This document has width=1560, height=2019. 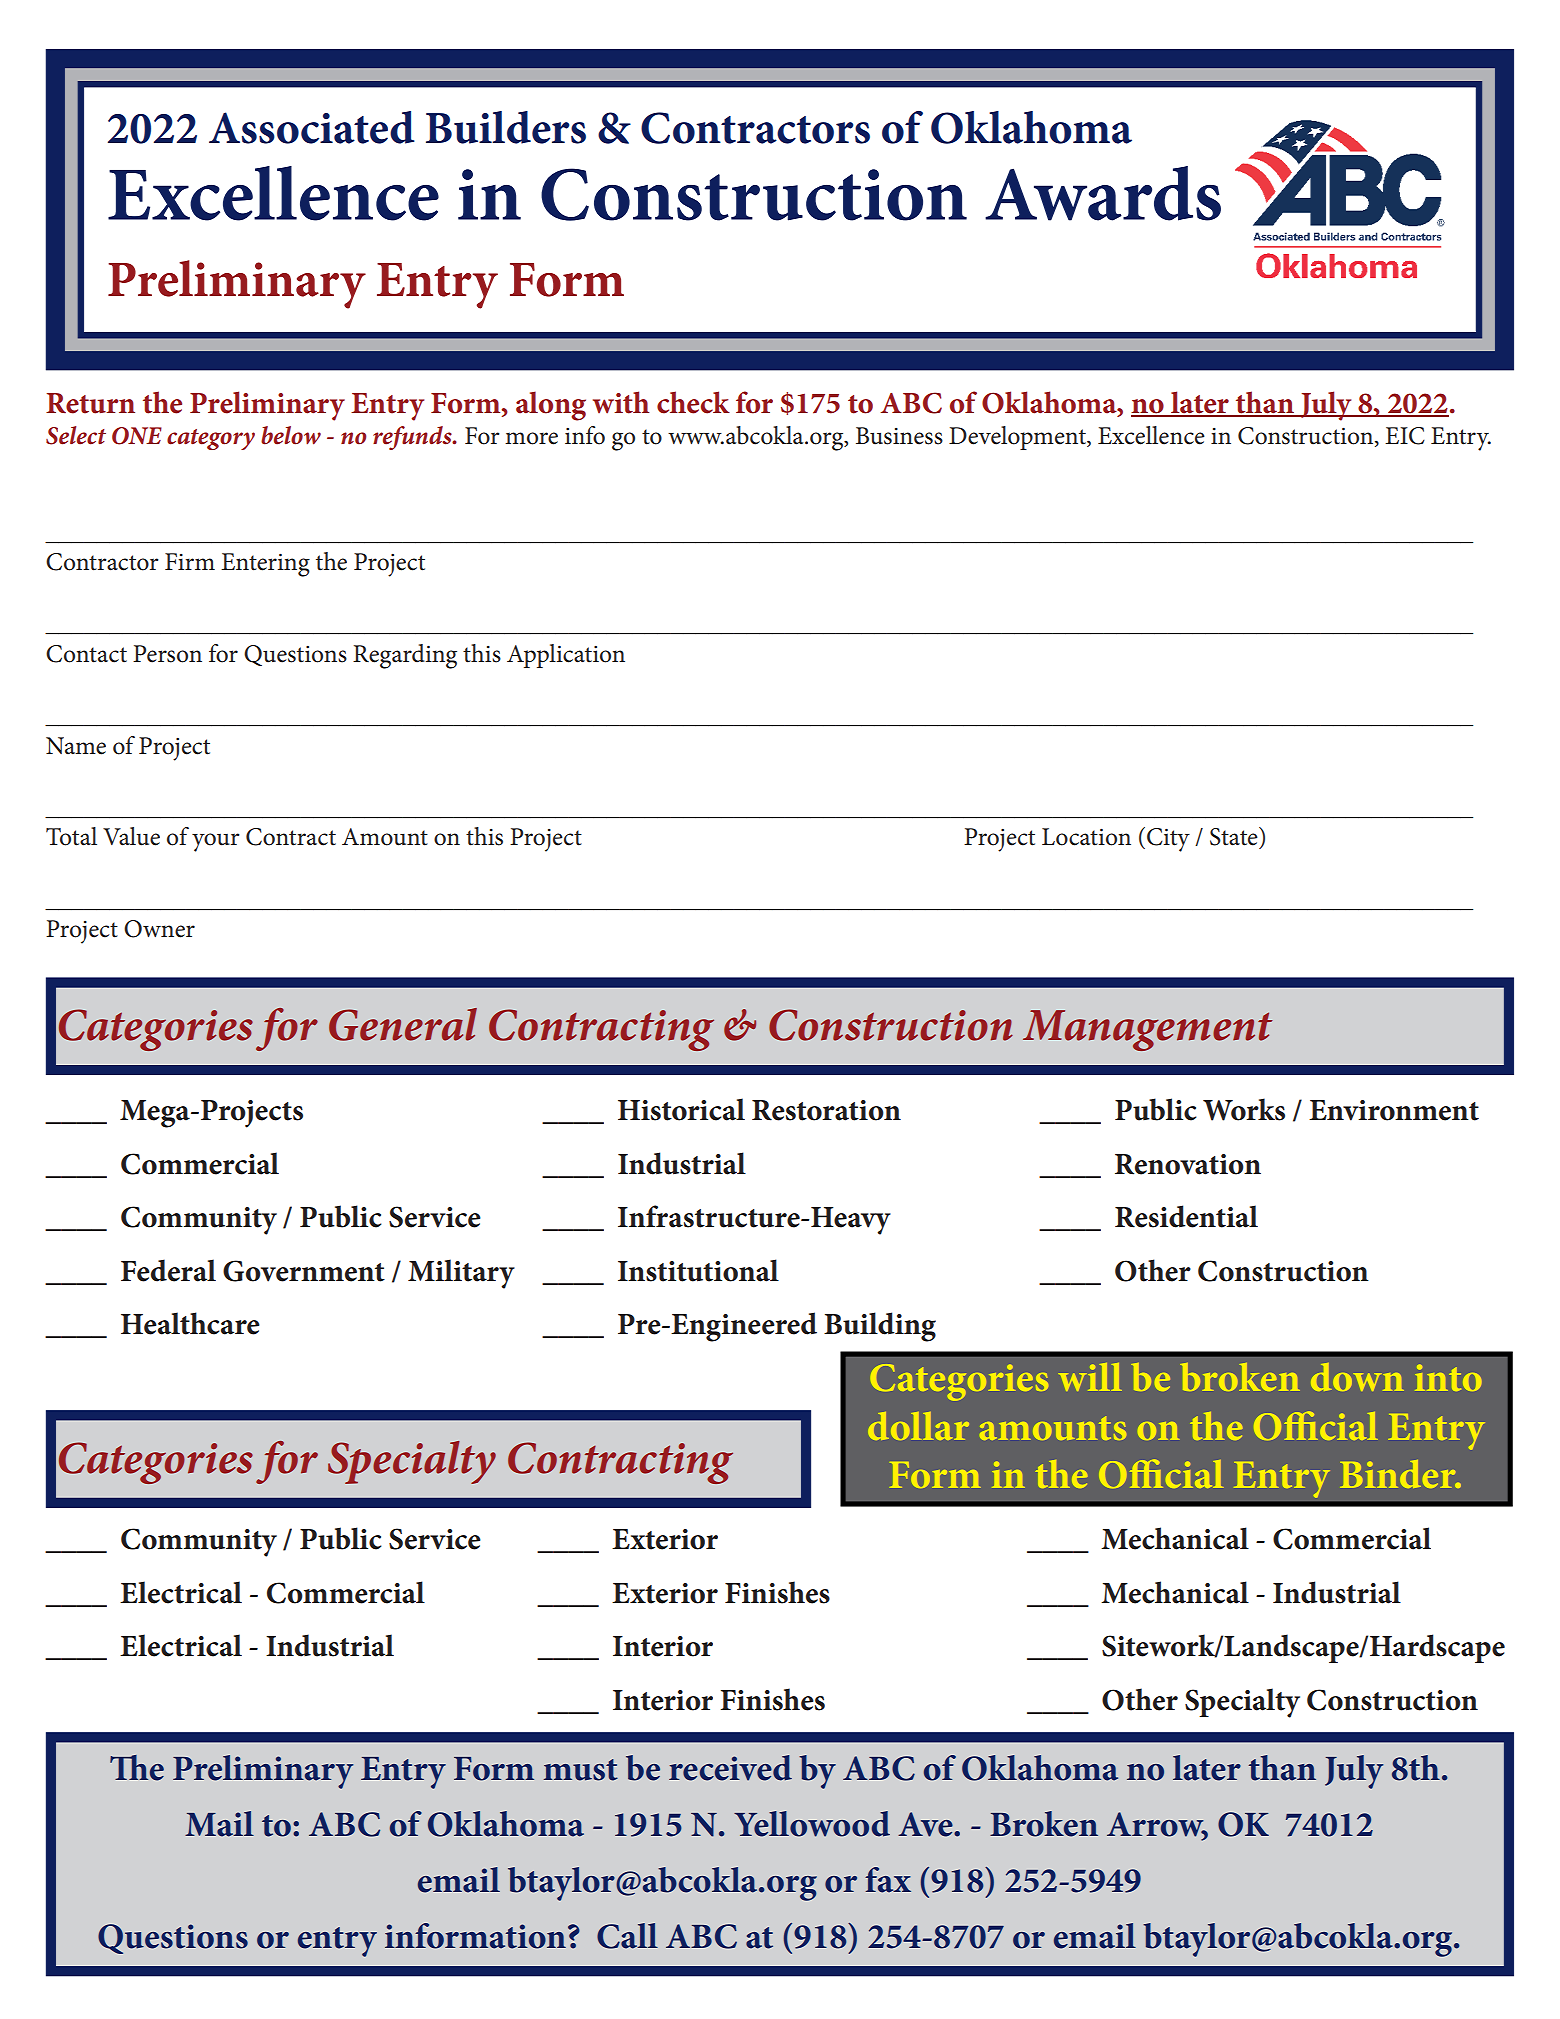 I want to click on Awards, so click(x=1103, y=193).
